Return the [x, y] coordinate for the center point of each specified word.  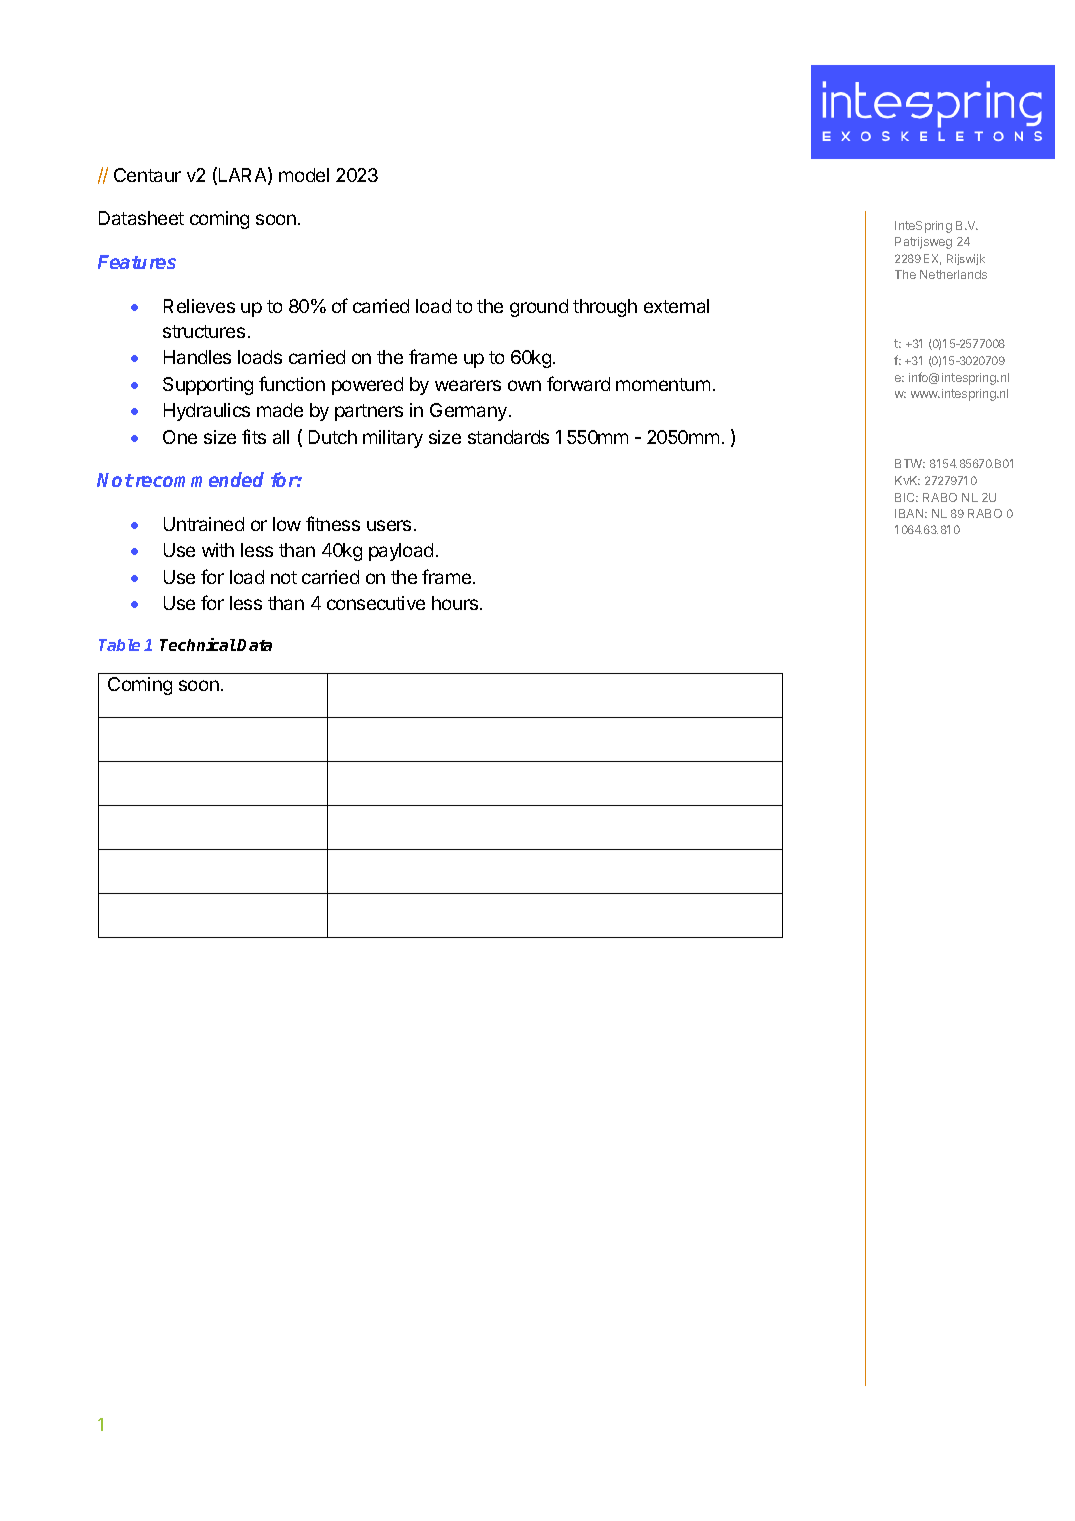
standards [508, 437]
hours [456, 603]
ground [539, 308]
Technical [198, 644]
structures [204, 331]
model [304, 175]
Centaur [147, 175]
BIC [906, 497]
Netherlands [953, 274]
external [676, 306]
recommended [198, 479]
